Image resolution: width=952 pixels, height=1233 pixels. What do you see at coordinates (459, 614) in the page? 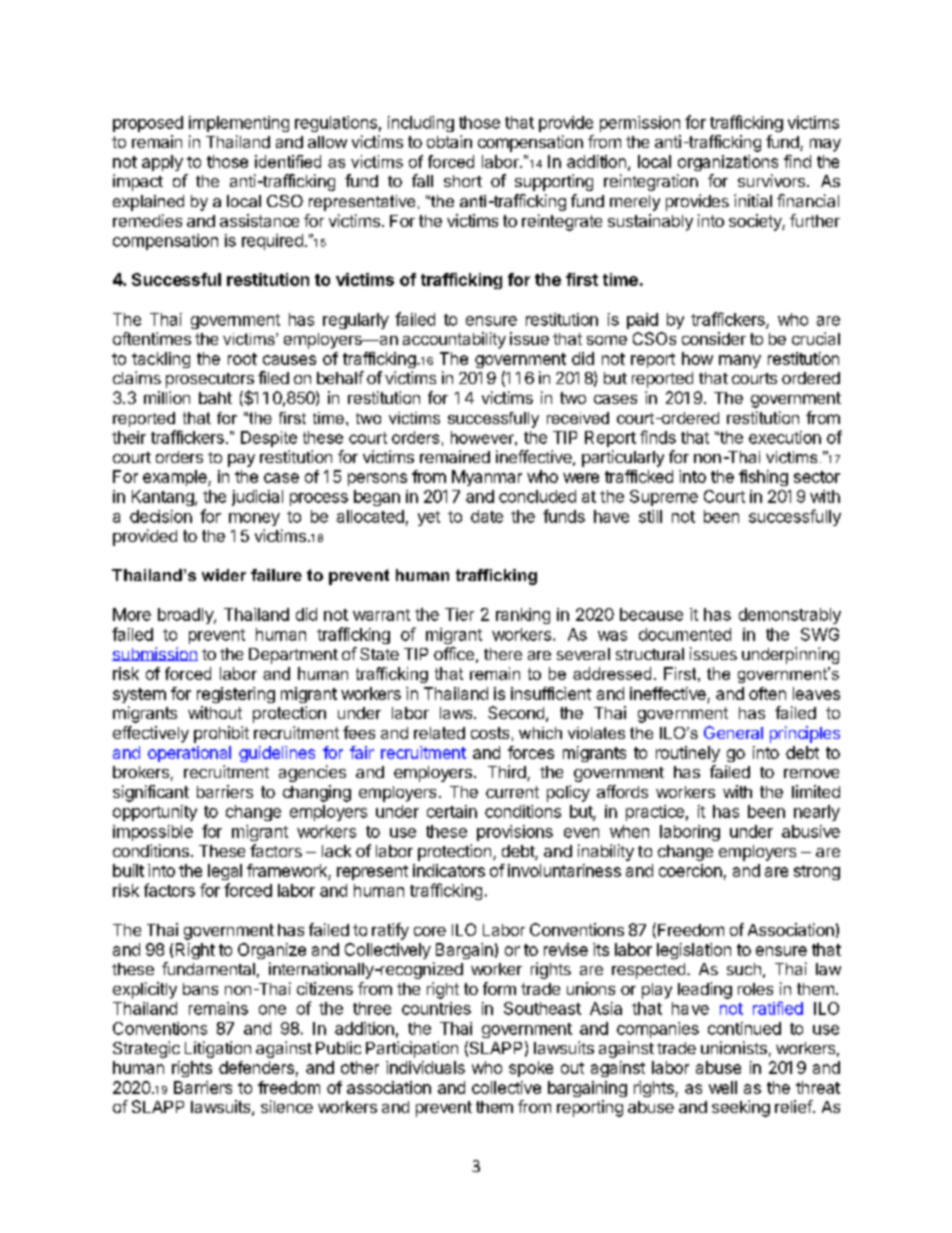
I see `Tier` at bounding box center [459, 614].
